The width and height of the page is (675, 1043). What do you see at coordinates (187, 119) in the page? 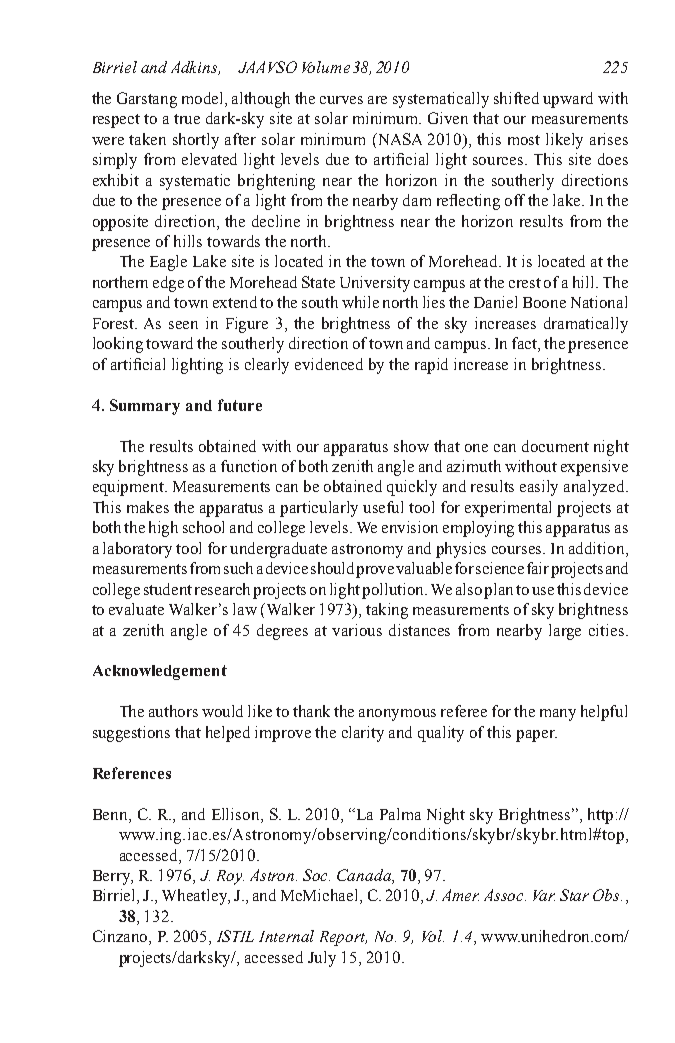
I see `true` at bounding box center [187, 119].
